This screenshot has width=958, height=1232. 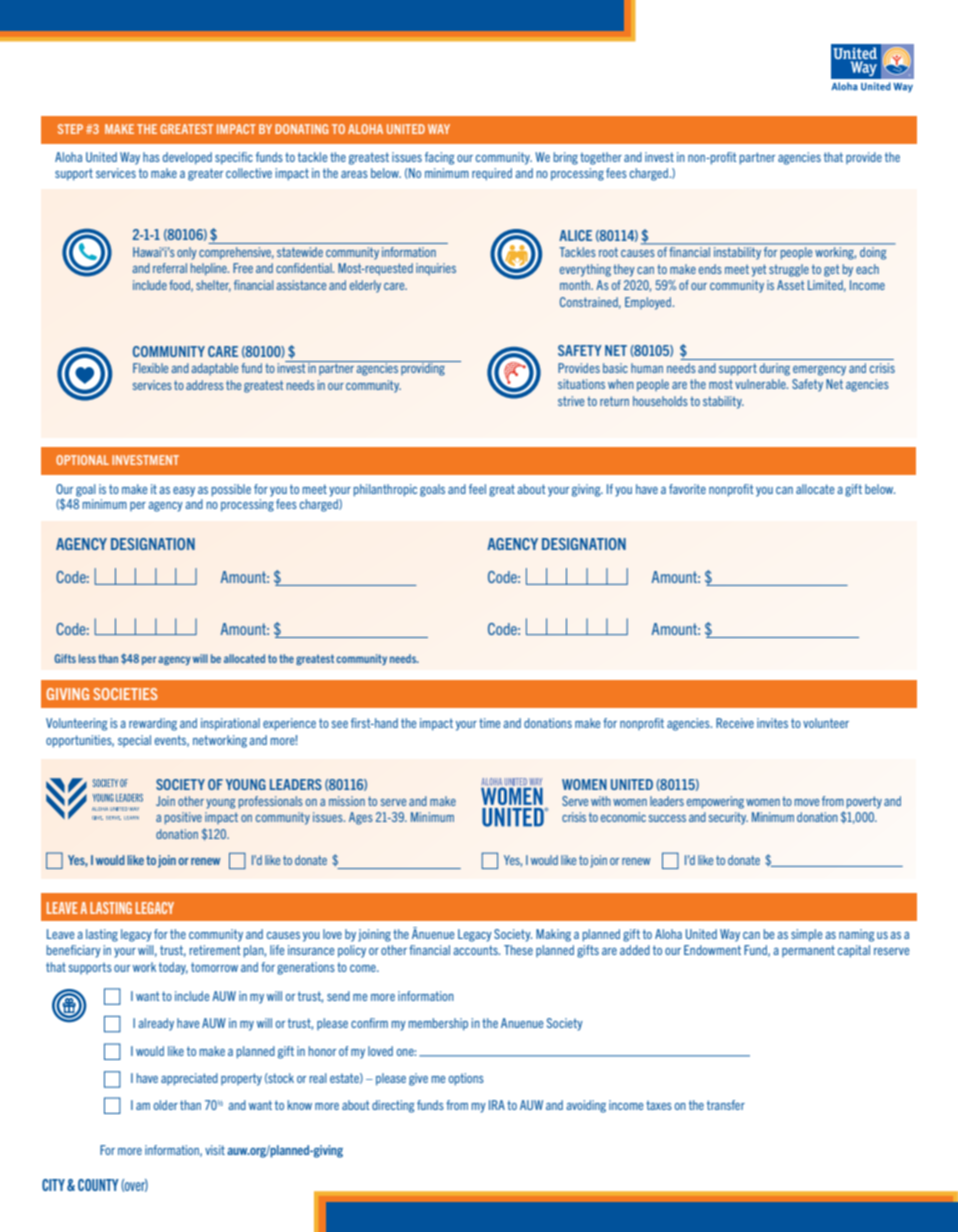 What do you see at coordinates (789, 270) in the screenshot?
I see `struggle` at bounding box center [789, 270].
